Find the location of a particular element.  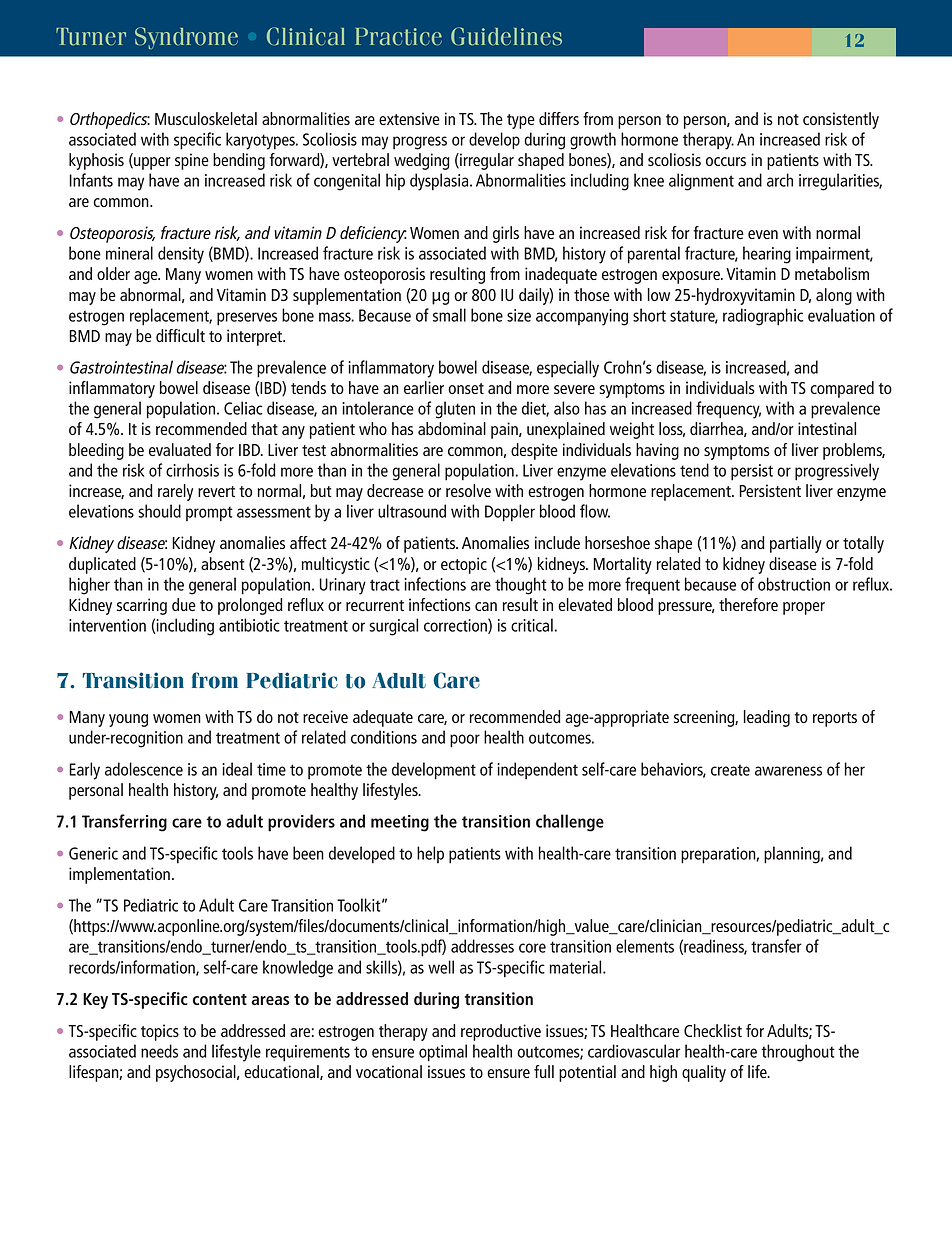

difficult is located at coordinates (180, 335).
